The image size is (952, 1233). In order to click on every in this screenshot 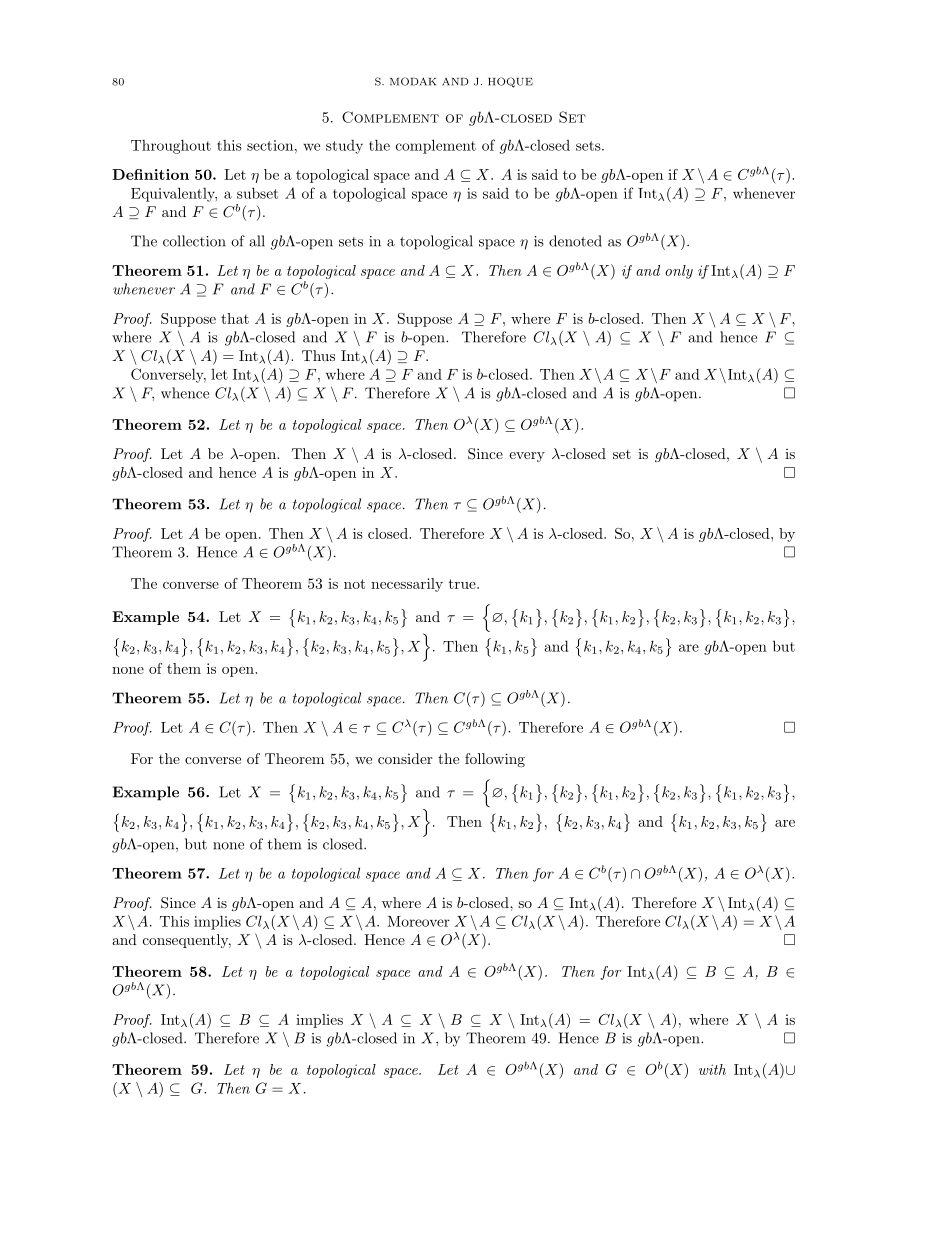, I will do `click(527, 457)`.
